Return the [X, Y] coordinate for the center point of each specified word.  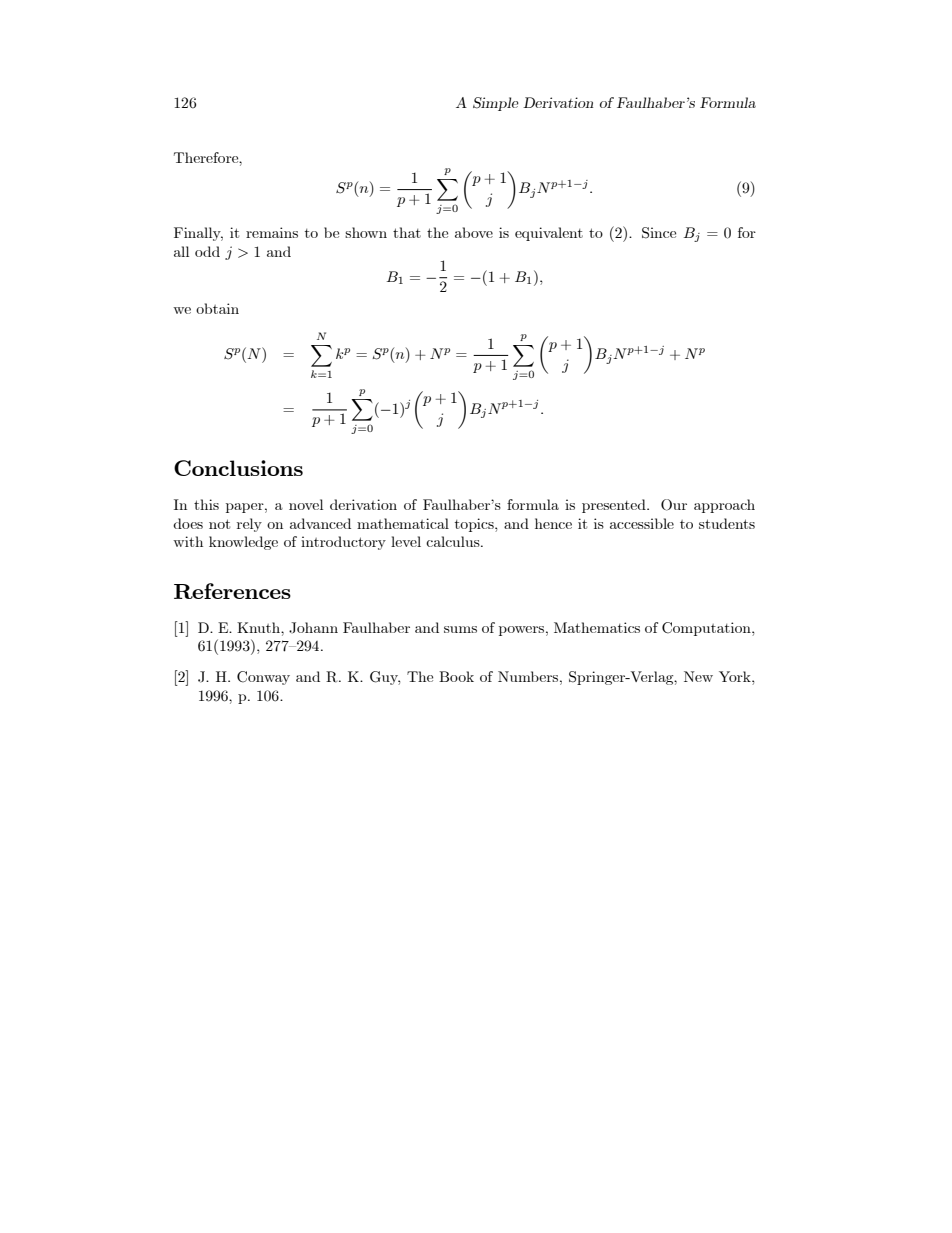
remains [272, 232]
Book [456, 676]
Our [674, 505]
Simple [496, 104]
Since [659, 233]
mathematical [403, 523]
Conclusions [238, 468]
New [698, 676]
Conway [263, 678]
